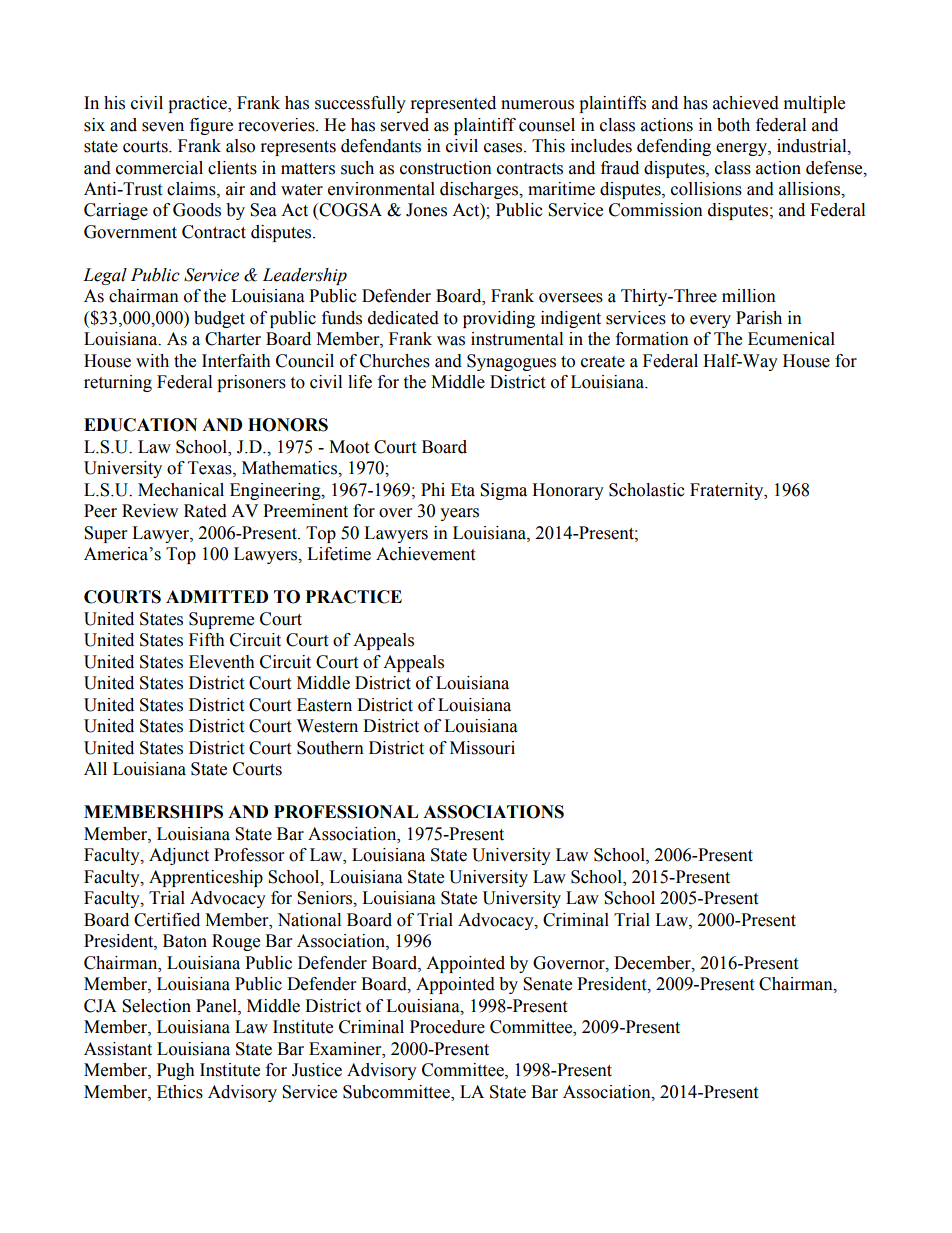 The height and width of the page is (1233, 952). What do you see at coordinates (447, 1027) in the page?
I see `Procedure` at bounding box center [447, 1027].
